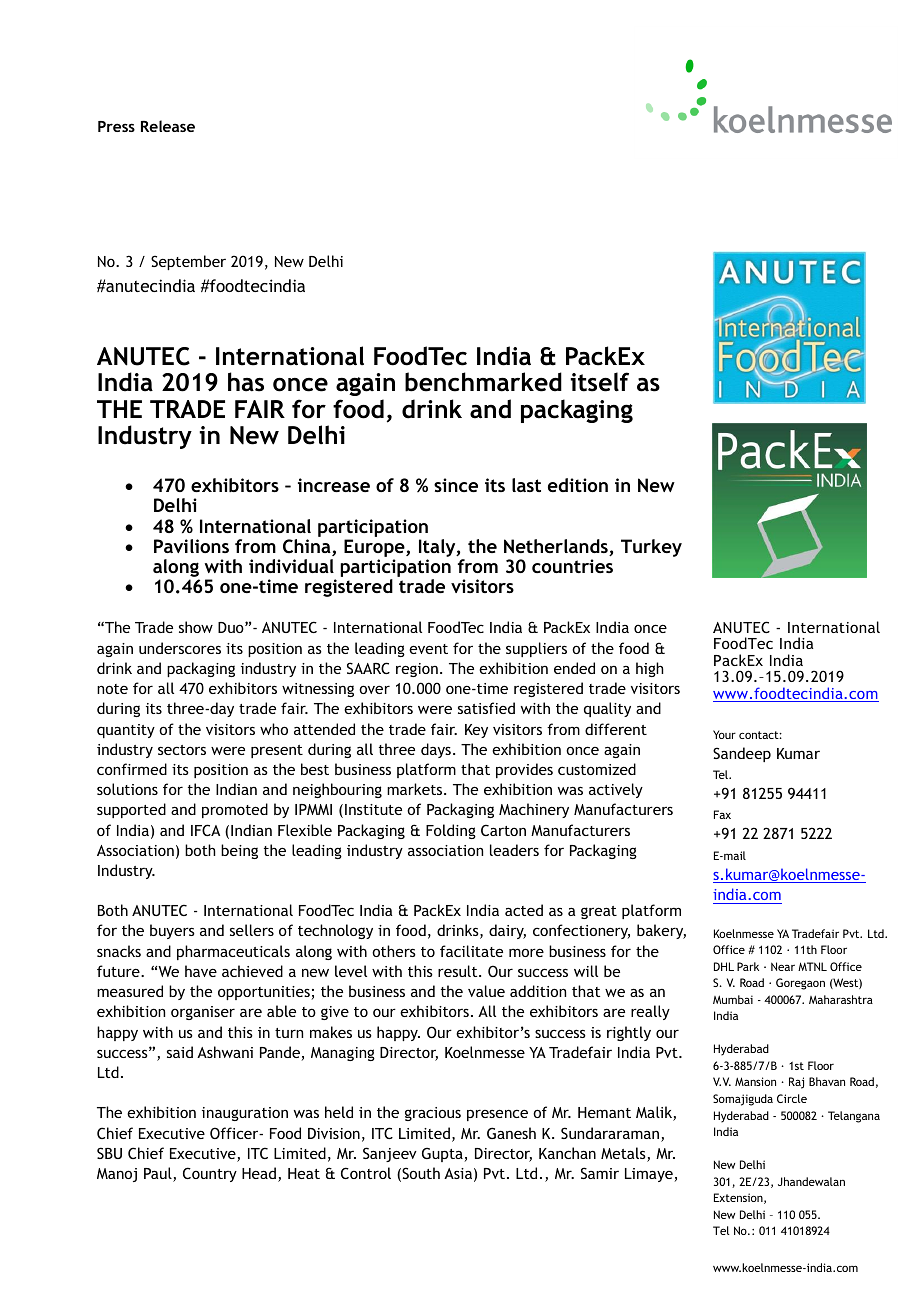  I want to click on since, so click(456, 485).
